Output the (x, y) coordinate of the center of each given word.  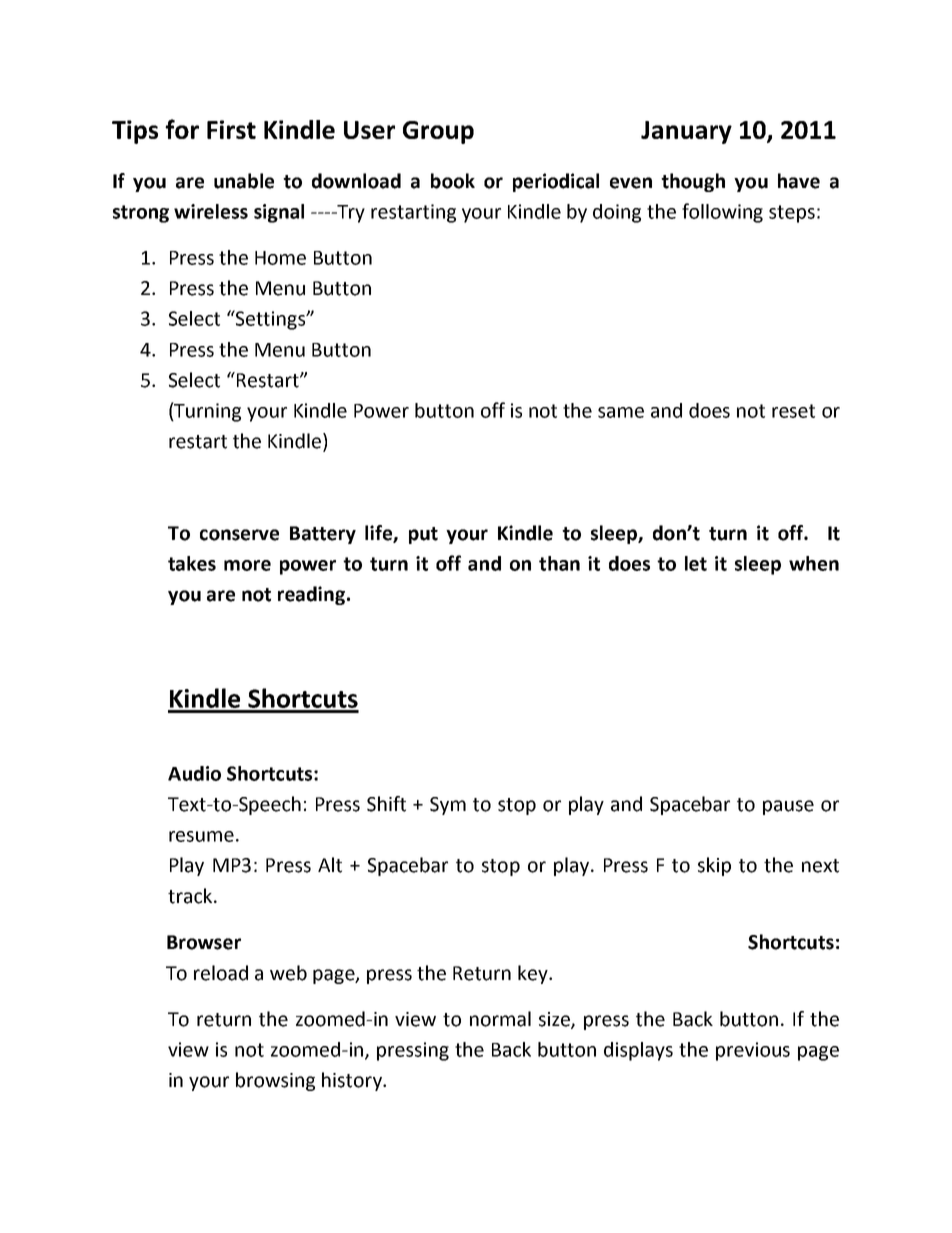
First (231, 129)
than (559, 563)
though (693, 182)
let (696, 563)
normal (500, 1019)
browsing (275, 1081)
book (453, 181)
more (247, 565)
